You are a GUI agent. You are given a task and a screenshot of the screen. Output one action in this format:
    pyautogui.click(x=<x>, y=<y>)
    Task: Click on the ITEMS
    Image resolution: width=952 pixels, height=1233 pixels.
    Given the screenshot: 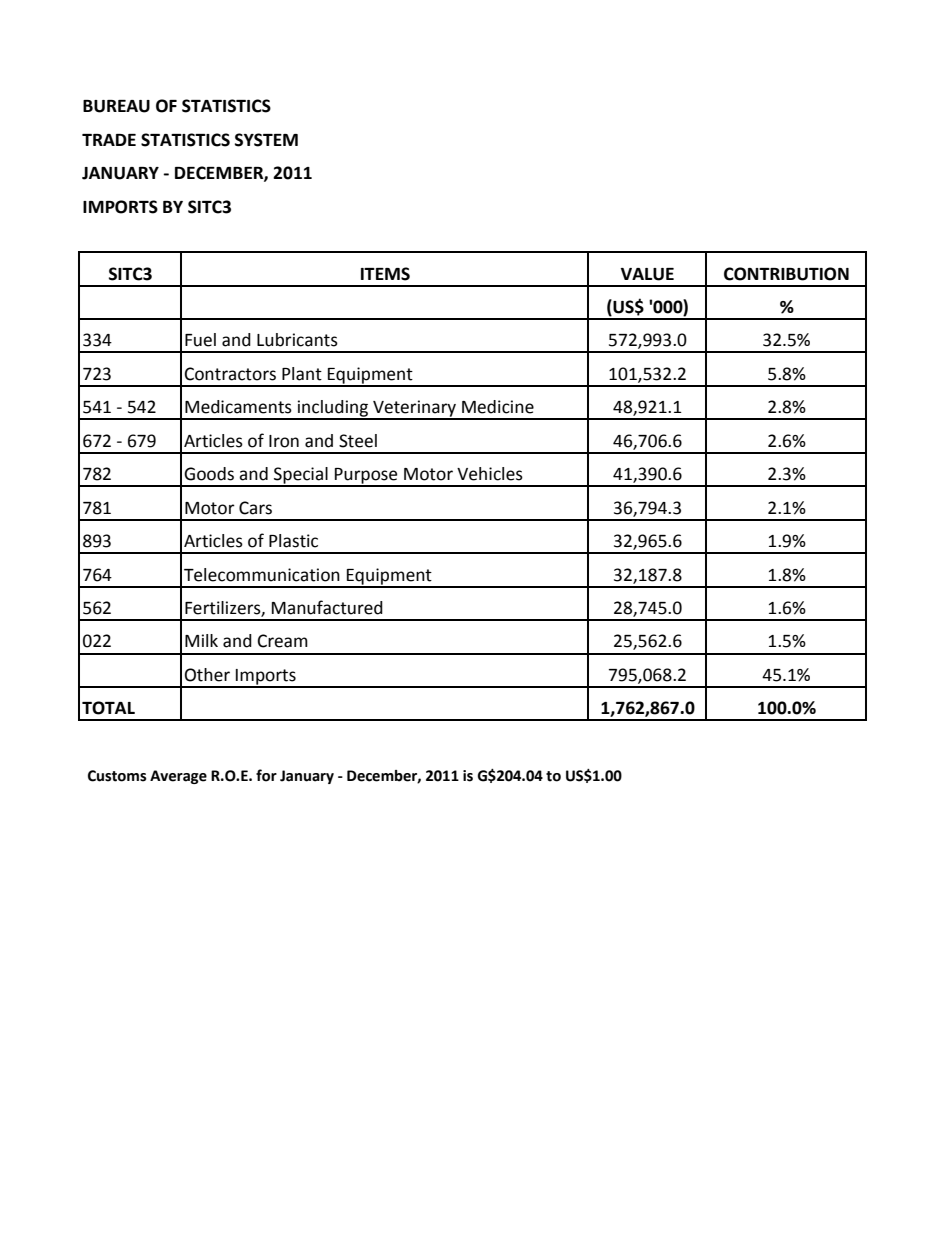 What is the action you would take?
    pyautogui.click(x=385, y=274)
